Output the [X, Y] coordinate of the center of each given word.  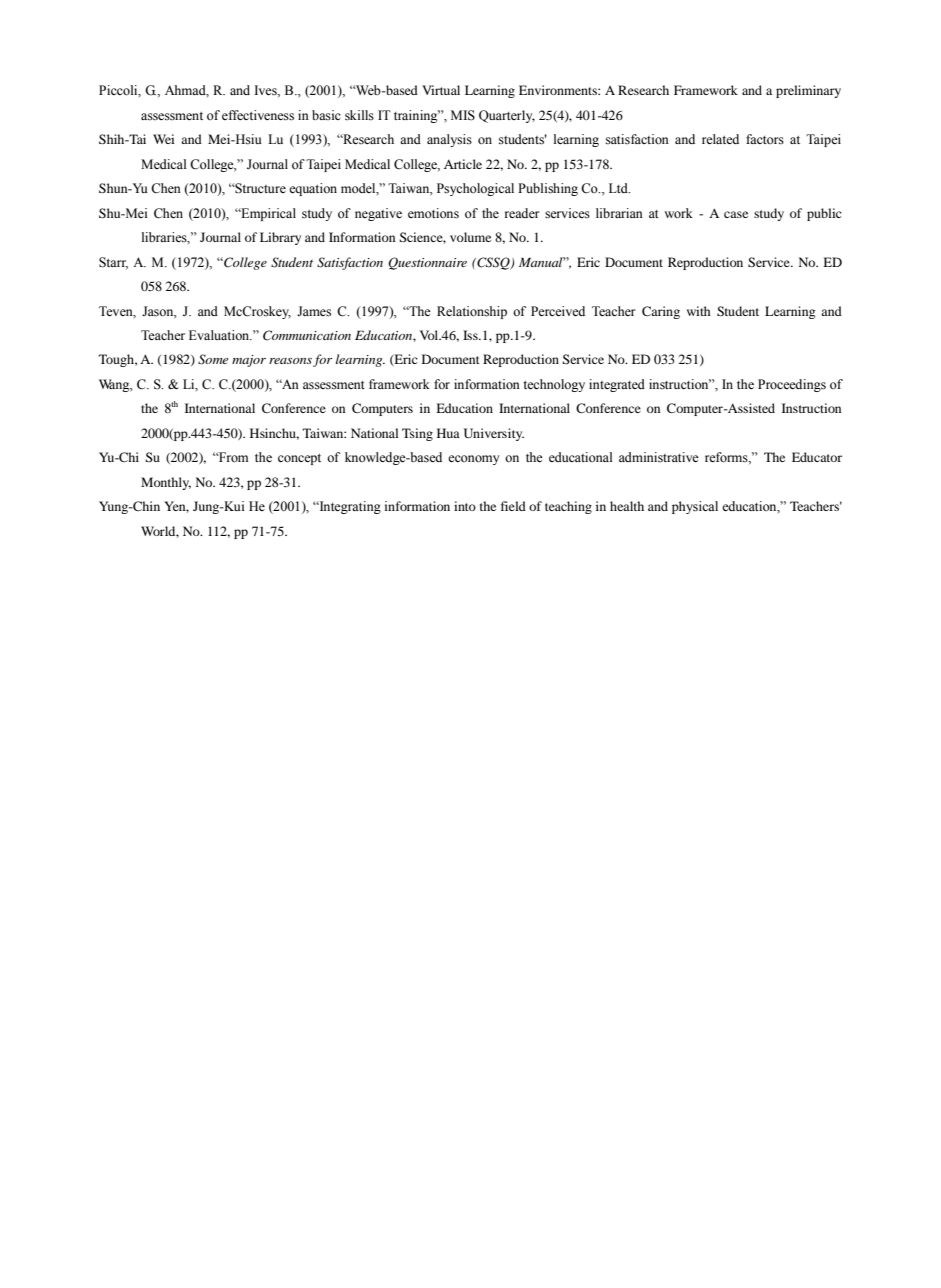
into [465, 506]
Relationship [472, 312]
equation [313, 189]
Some [213, 359]
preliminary [808, 91]
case [736, 214]
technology [554, 385]
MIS [463, 115]
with [699, 311]
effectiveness [258, 115]
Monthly [166, 483]
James [314, 311]
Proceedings [792, 385]
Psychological [475, 189]
